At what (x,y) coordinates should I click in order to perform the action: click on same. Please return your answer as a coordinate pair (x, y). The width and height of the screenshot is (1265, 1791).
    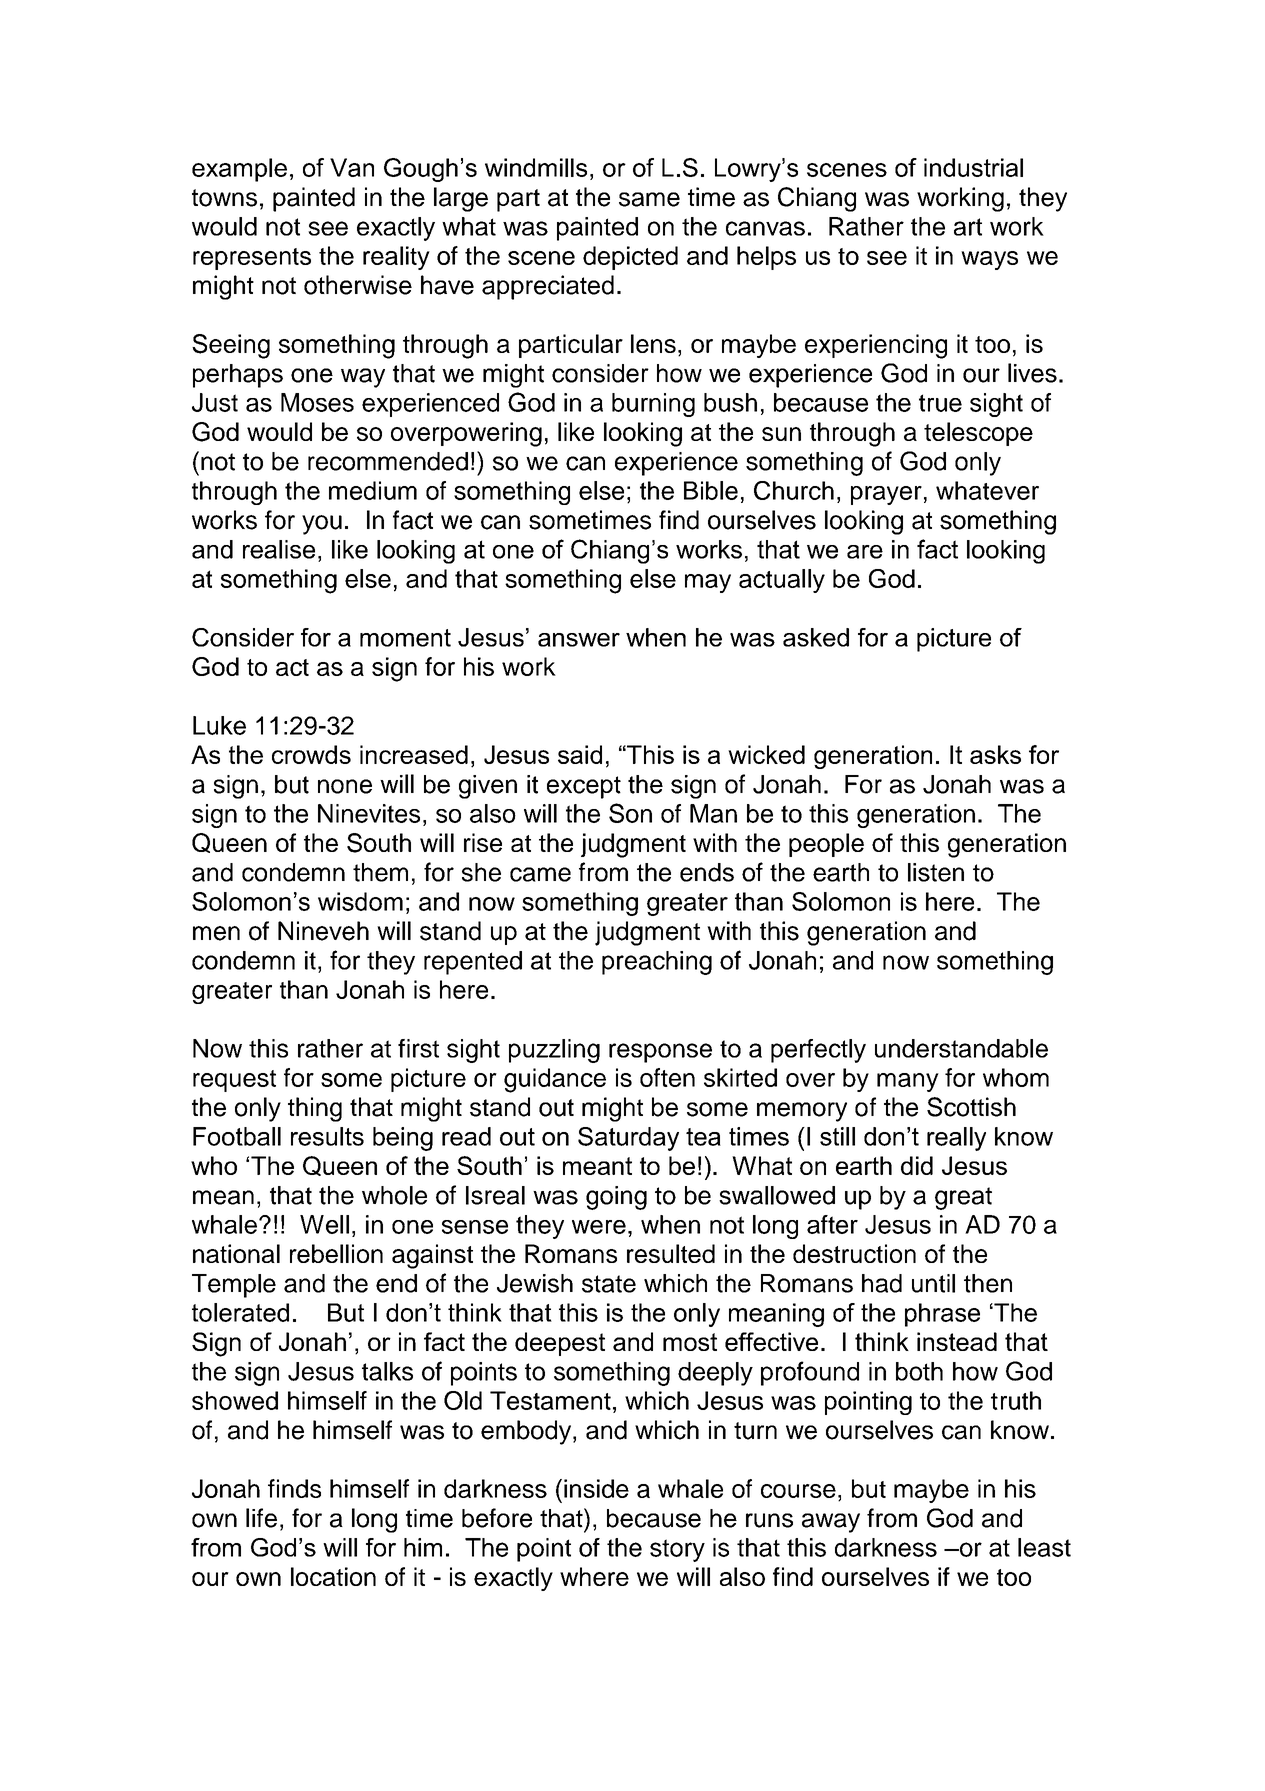
    Looking at the image, I should click on (649, 199).
